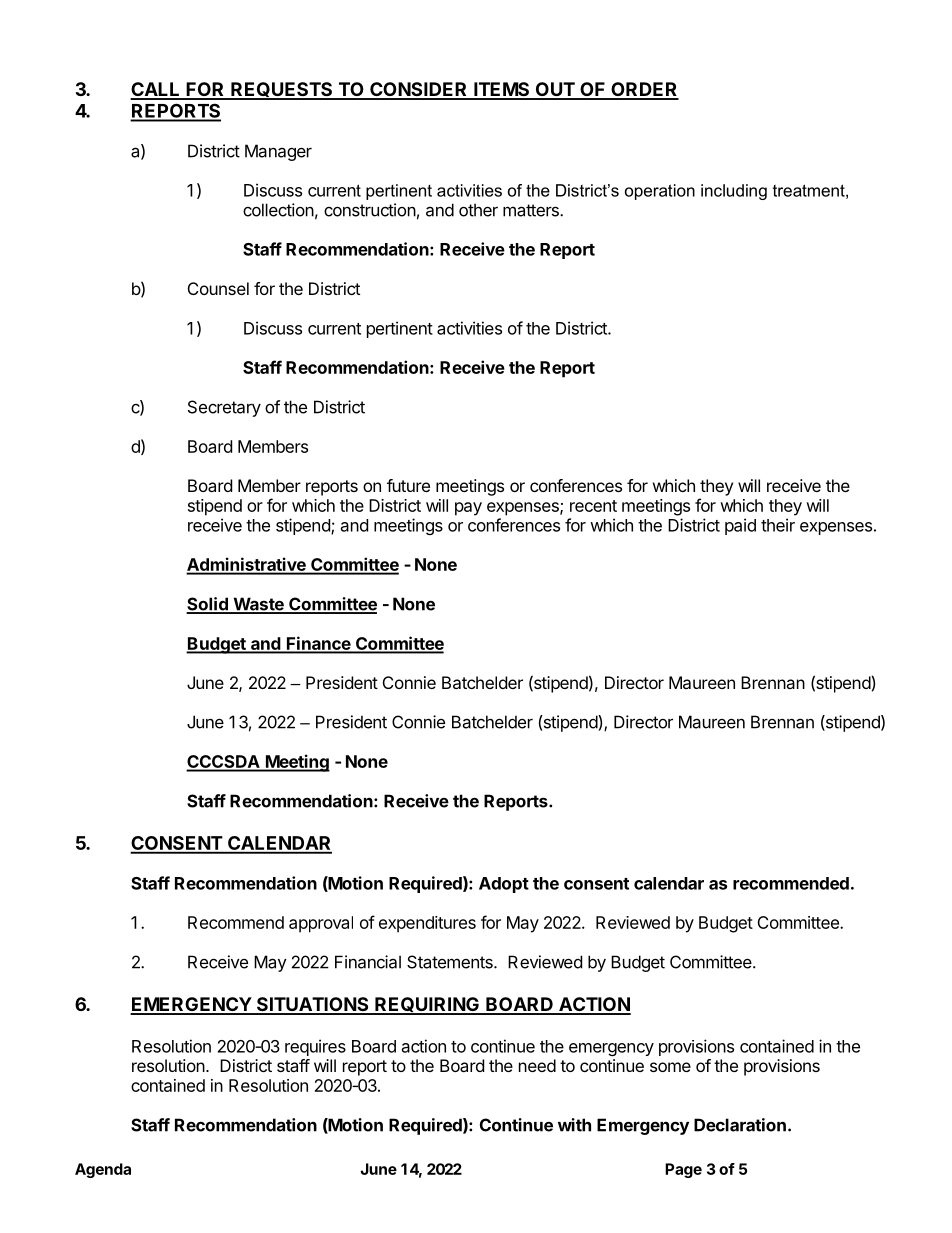 This image has width=952, height=1233. What do you see at coordinates (419, 90) in the image?
I see `CONSIDER` at bounding box center [419, 90].
